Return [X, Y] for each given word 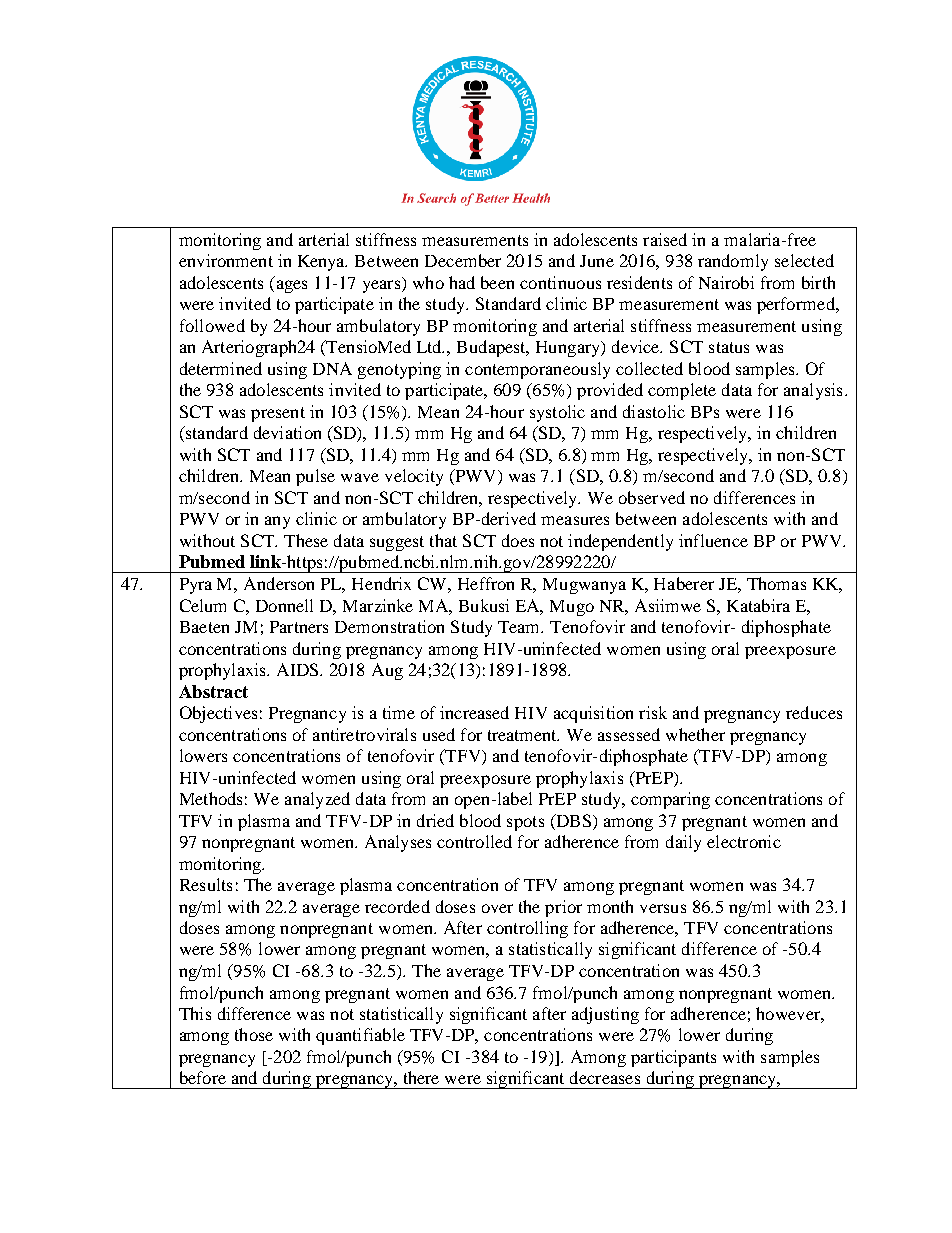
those [254, 1034]
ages [292, 286]
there [421, 1077]
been [497, 282]
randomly [733, 262]
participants [673, 1058]
